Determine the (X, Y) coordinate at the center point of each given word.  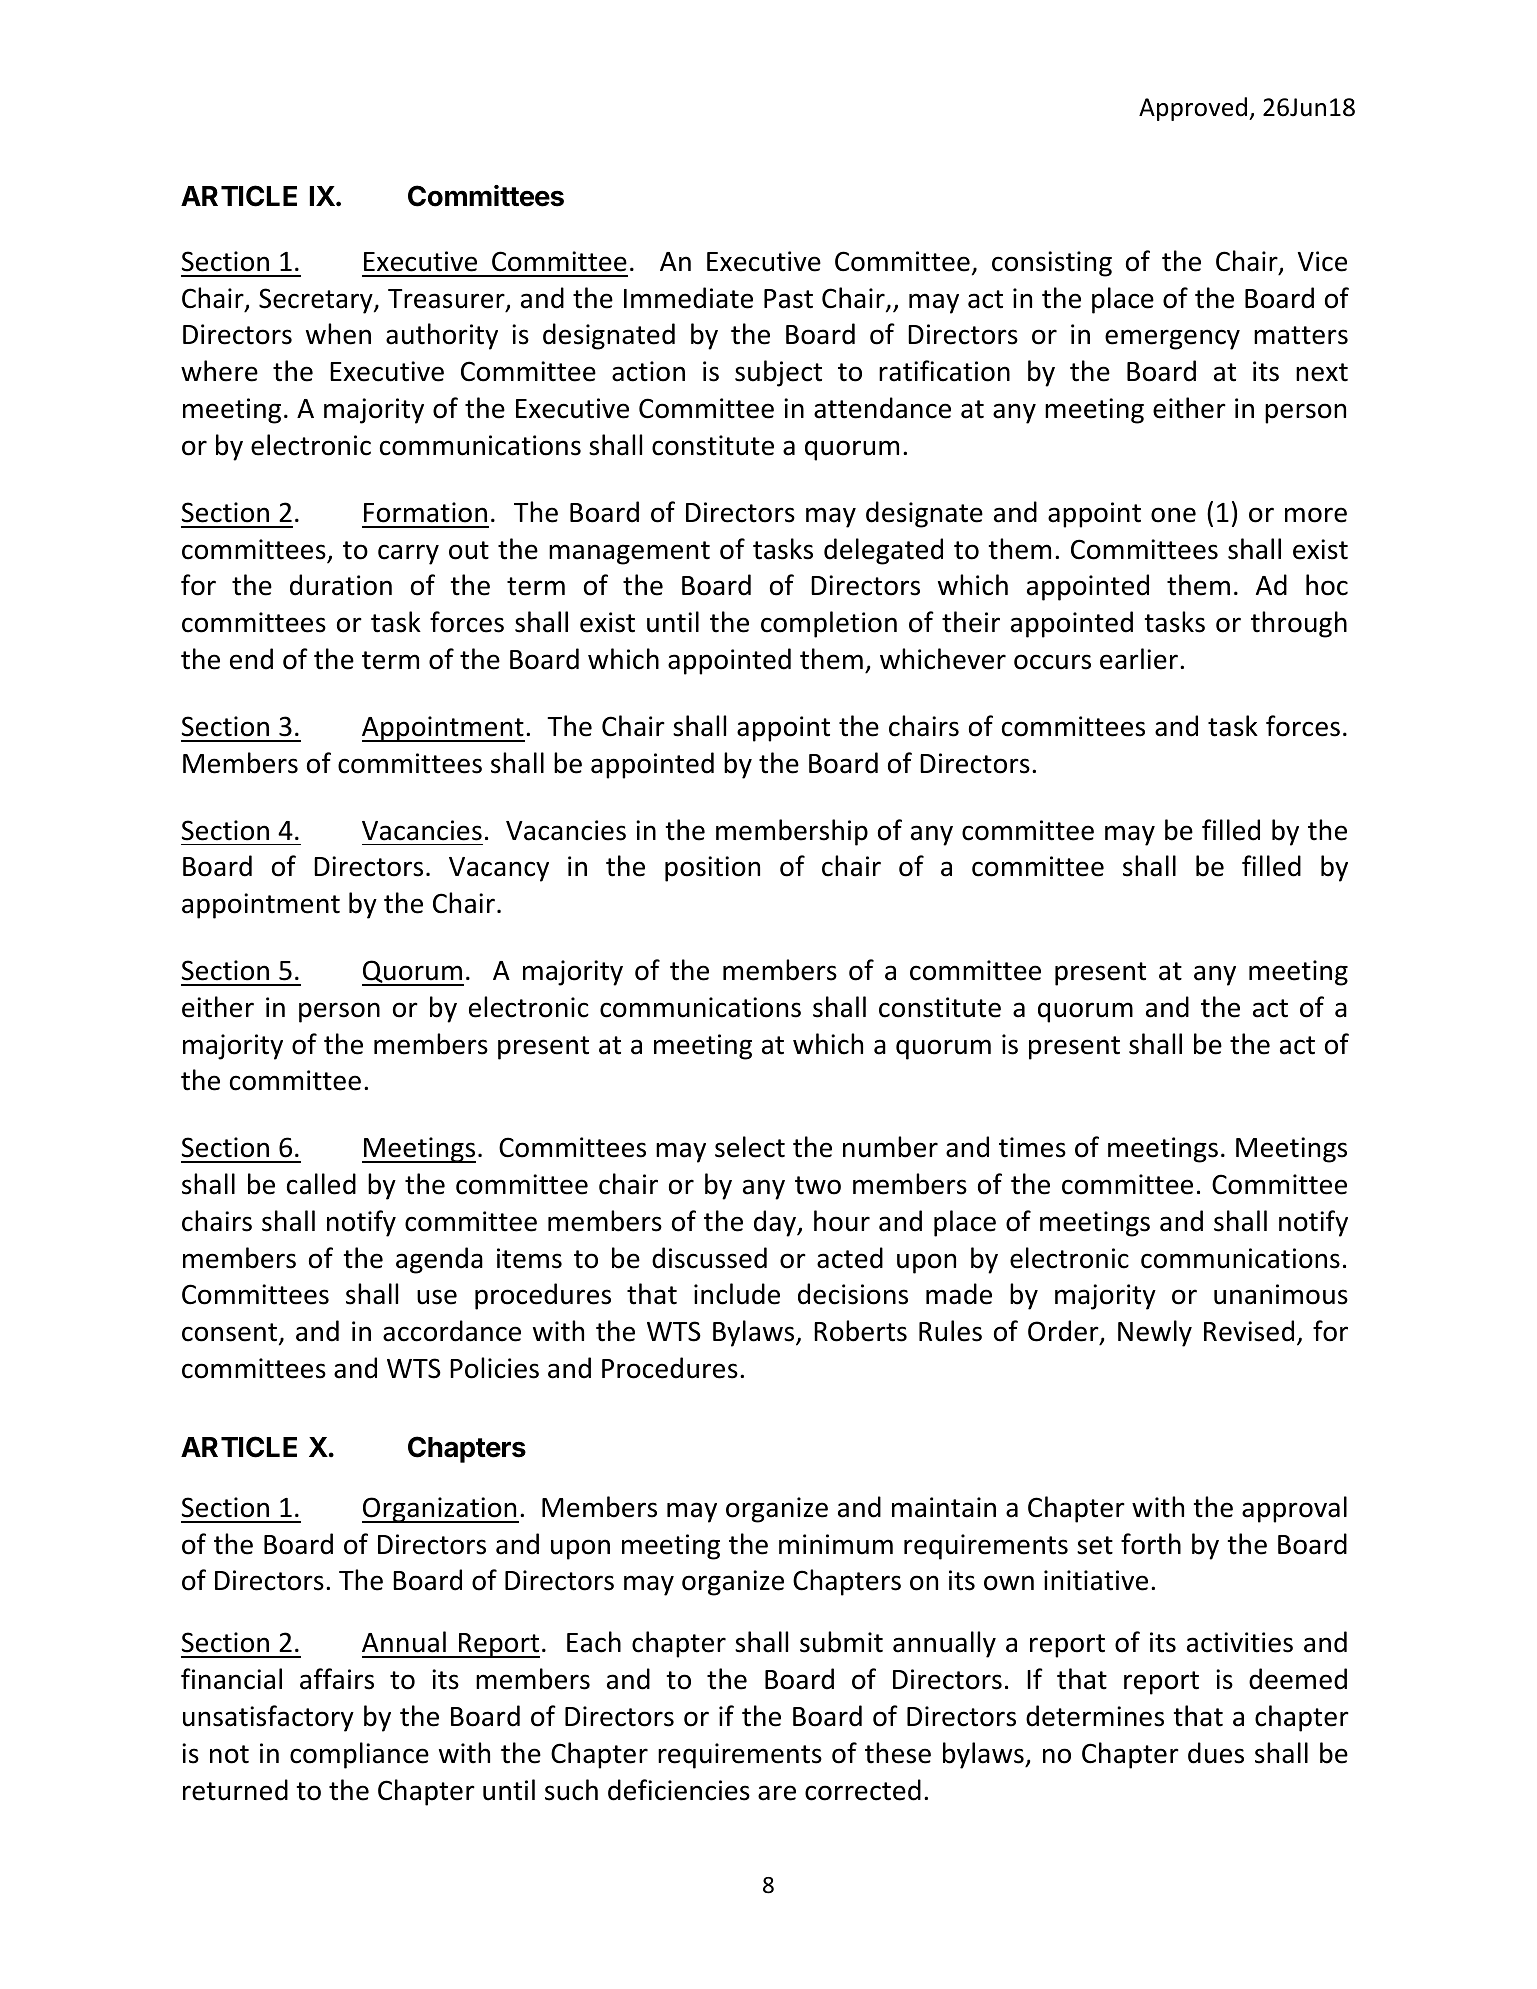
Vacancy (499, 869)
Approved (1193, 109)
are (777, 1793)
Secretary (317, 301)
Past (788, 299)
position (712, 869)
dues (1216, 1753)
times (1032, 1147)
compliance (359, 1755)
